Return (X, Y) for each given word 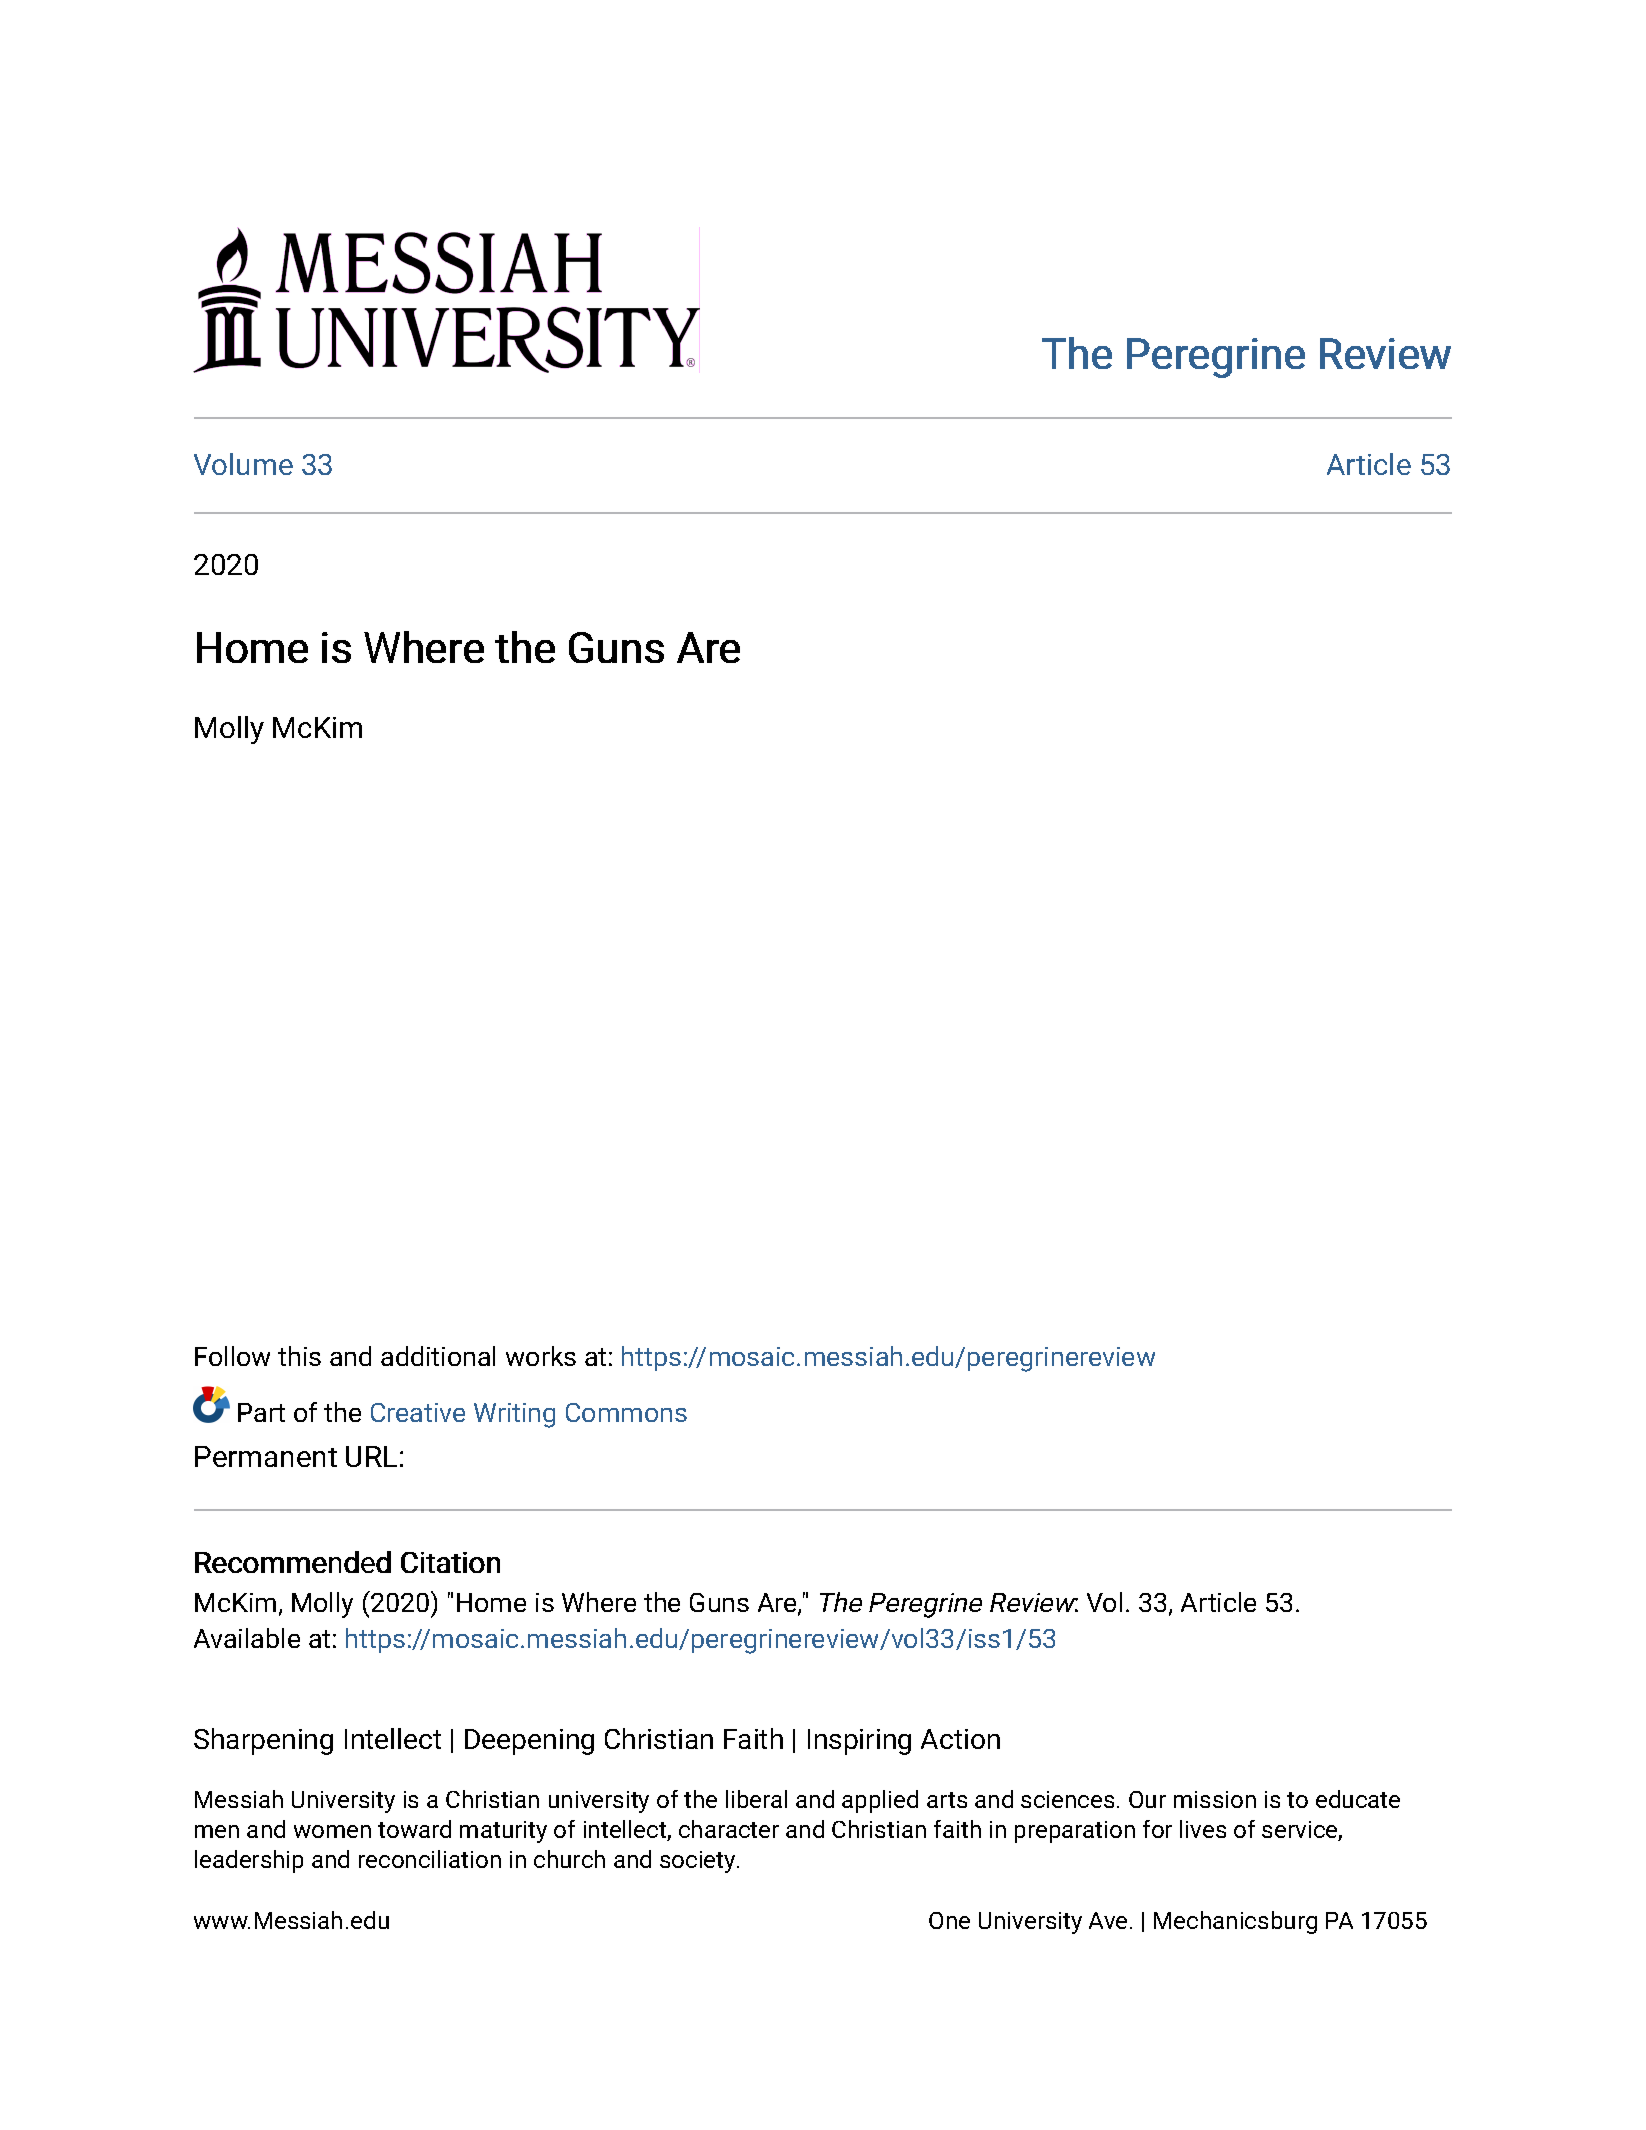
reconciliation (430, 1859)
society (699, 1862)
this (299, 1356)
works (541, 1356)
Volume (243, 464)
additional (438, 1356)
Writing (514, 1415)
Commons (626, 1412)
